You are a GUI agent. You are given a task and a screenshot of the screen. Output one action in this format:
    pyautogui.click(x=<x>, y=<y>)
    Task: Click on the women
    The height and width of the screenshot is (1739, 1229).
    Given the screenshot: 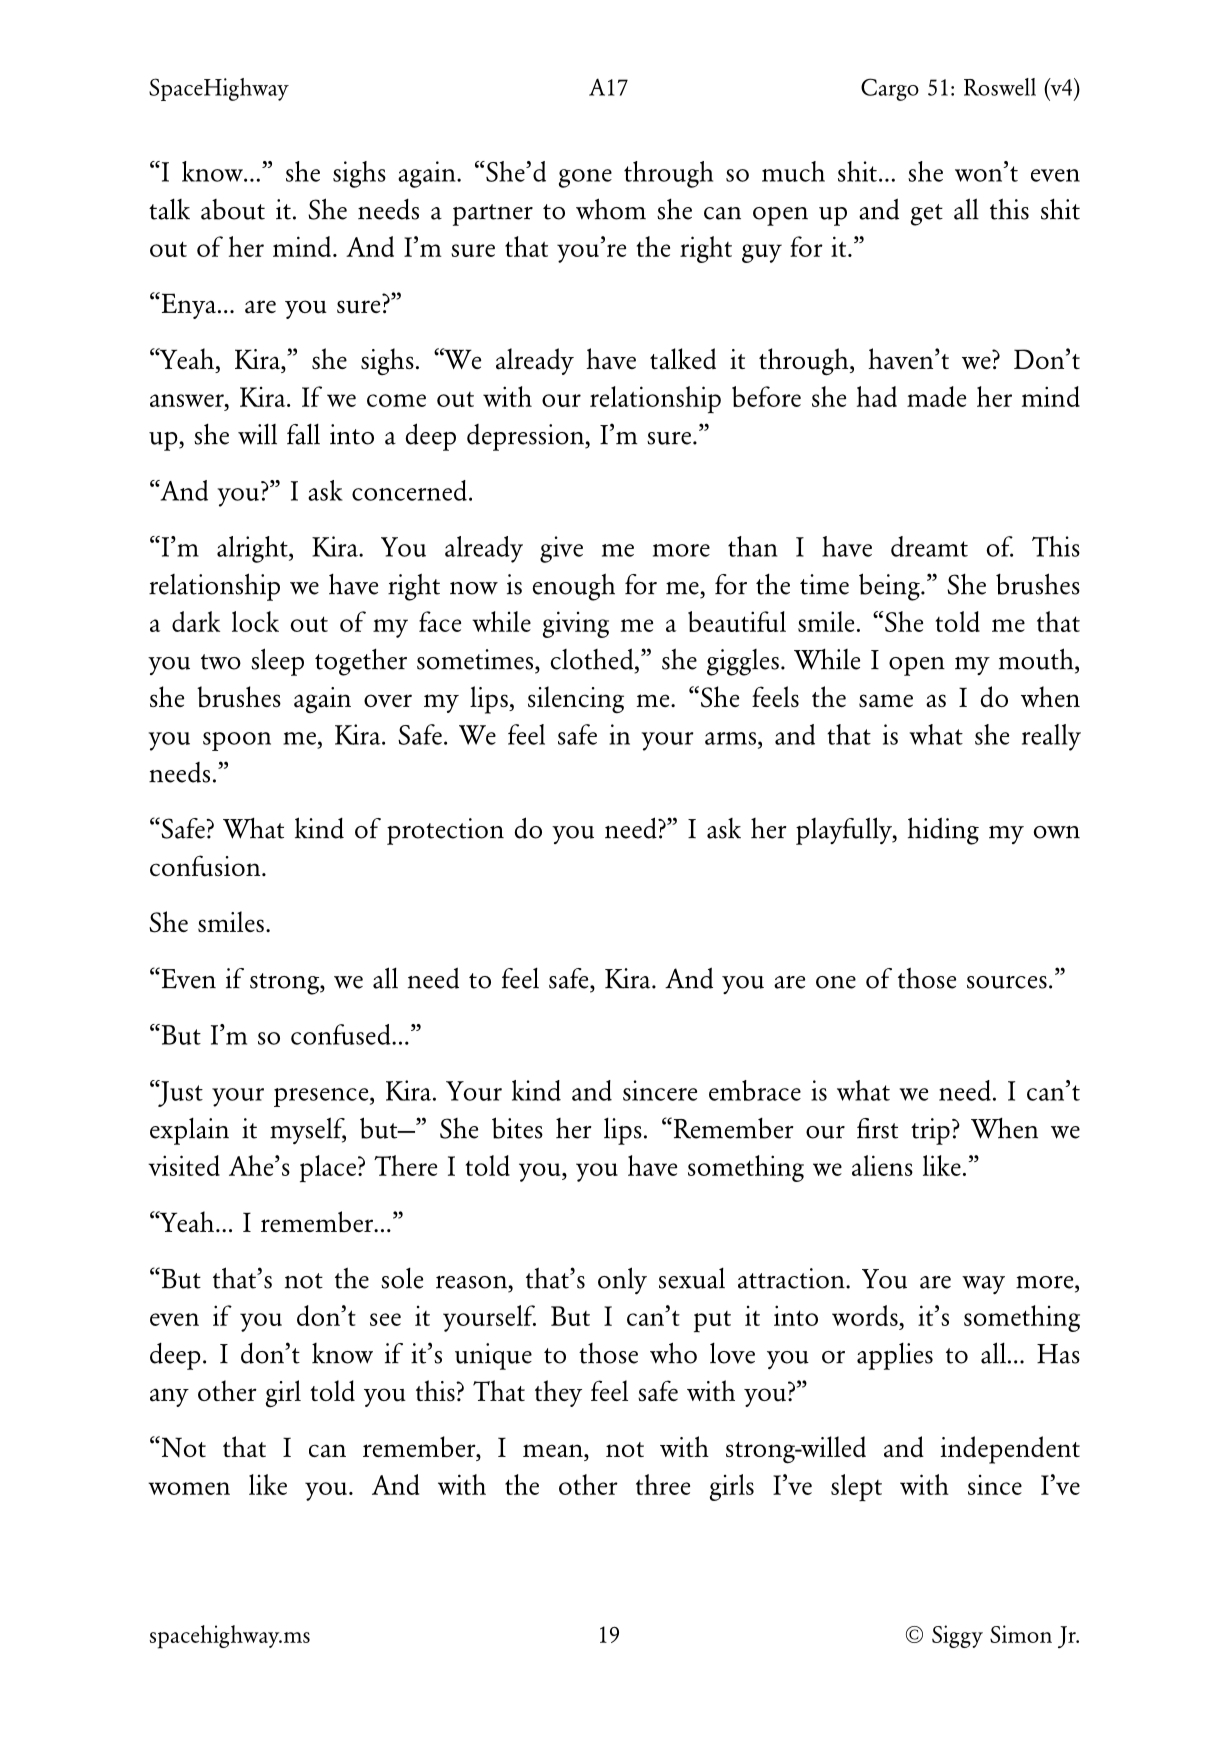 What is the action you would take?
    pyautogui.click(x=189, y=1488)
